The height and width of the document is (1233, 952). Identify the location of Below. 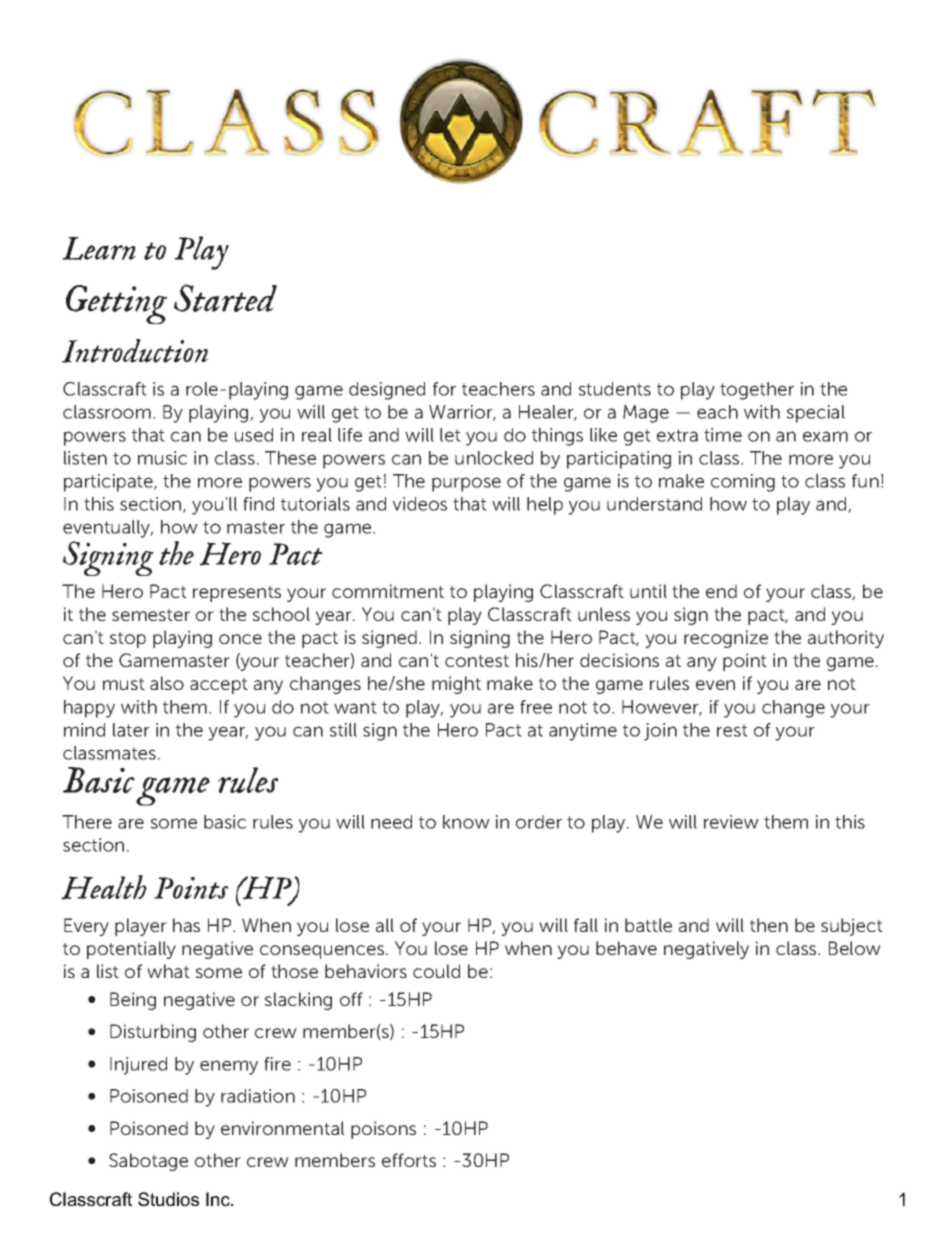
(855, 948).
